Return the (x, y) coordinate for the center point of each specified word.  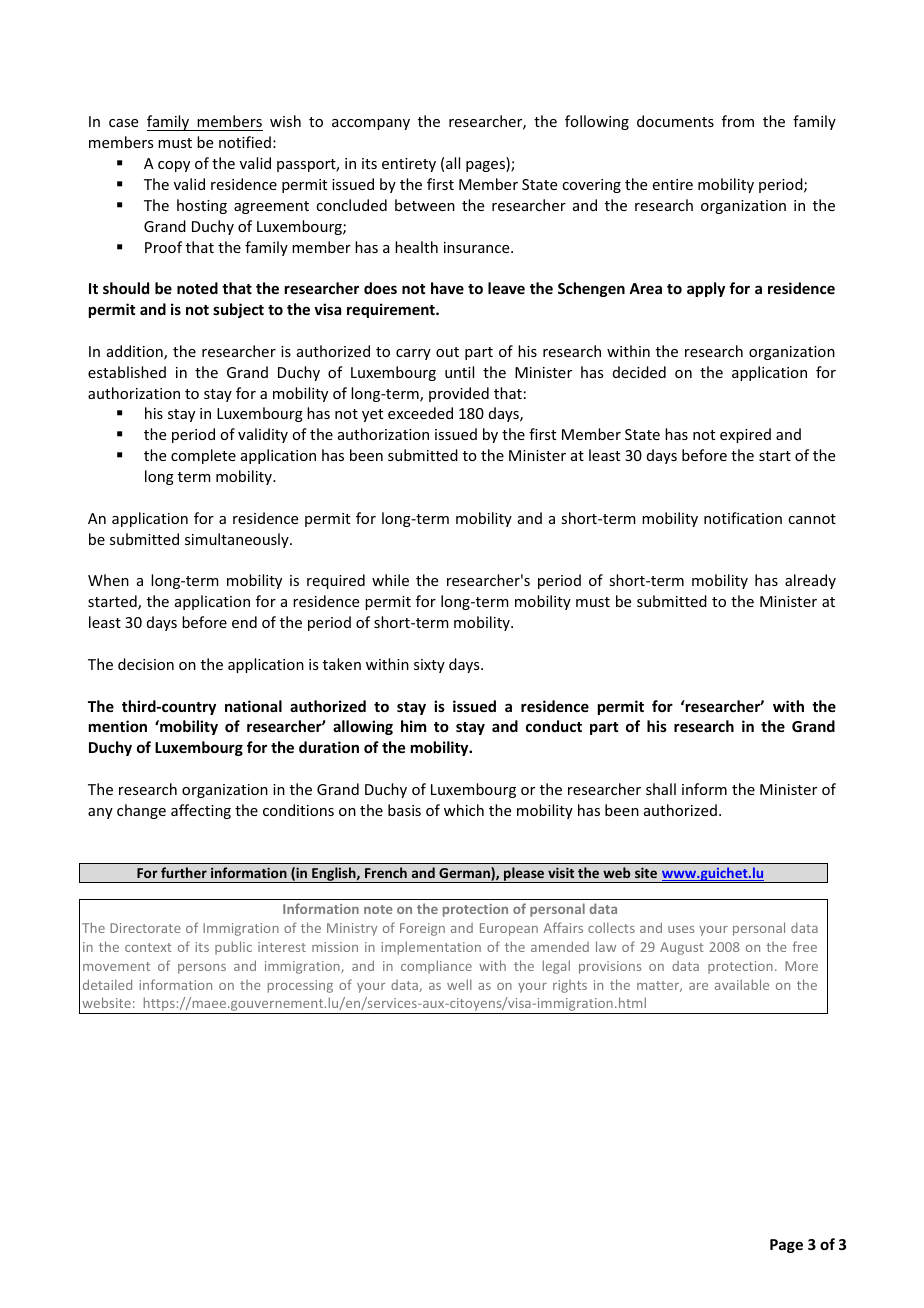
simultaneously (238, 540)
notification (743, 518)
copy (174, 166)
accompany (371, 124)
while (390, 580)
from (738, 121)
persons (202, 969)
